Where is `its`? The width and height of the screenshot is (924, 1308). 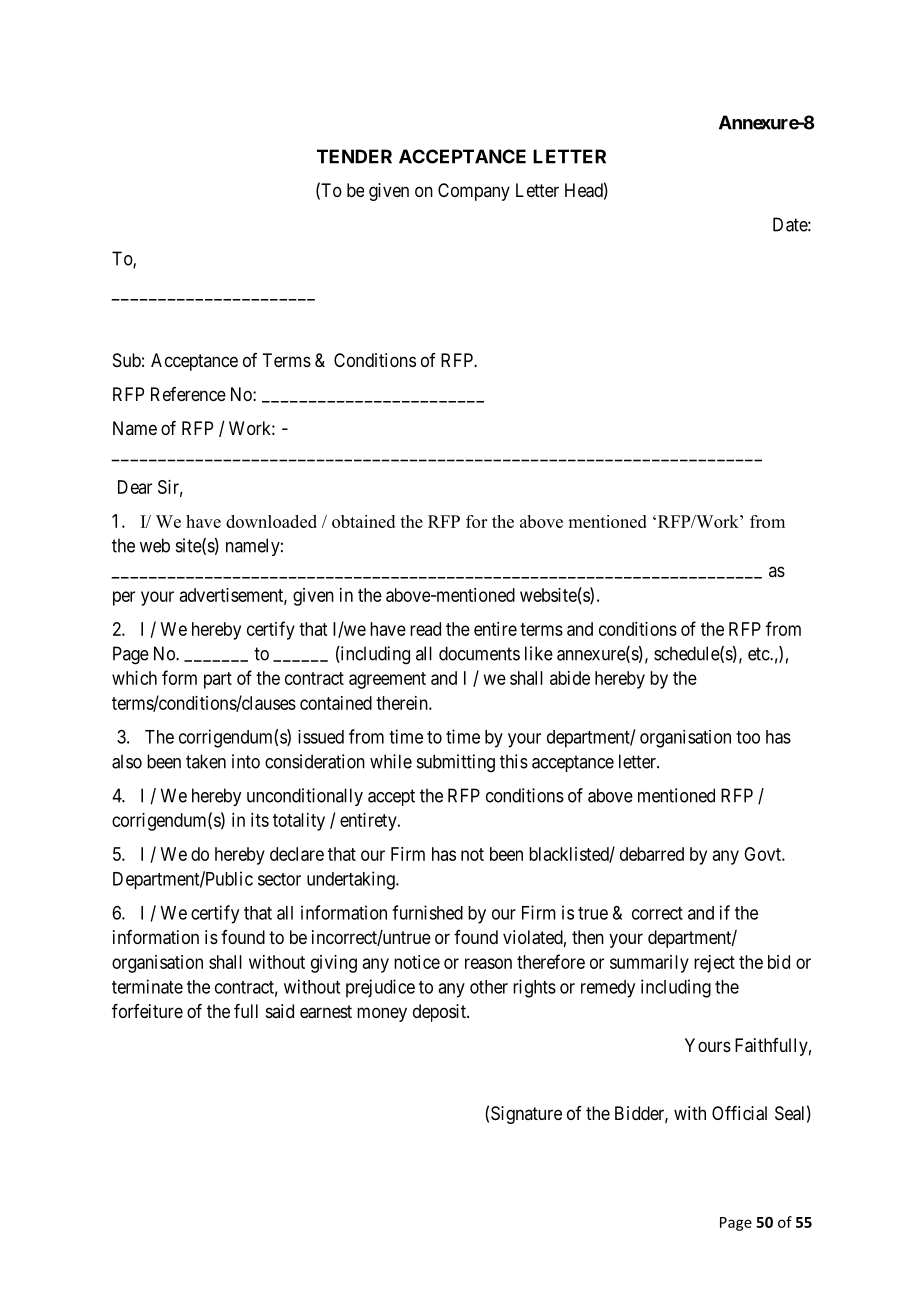
its is located at coordinates (260, 820).
